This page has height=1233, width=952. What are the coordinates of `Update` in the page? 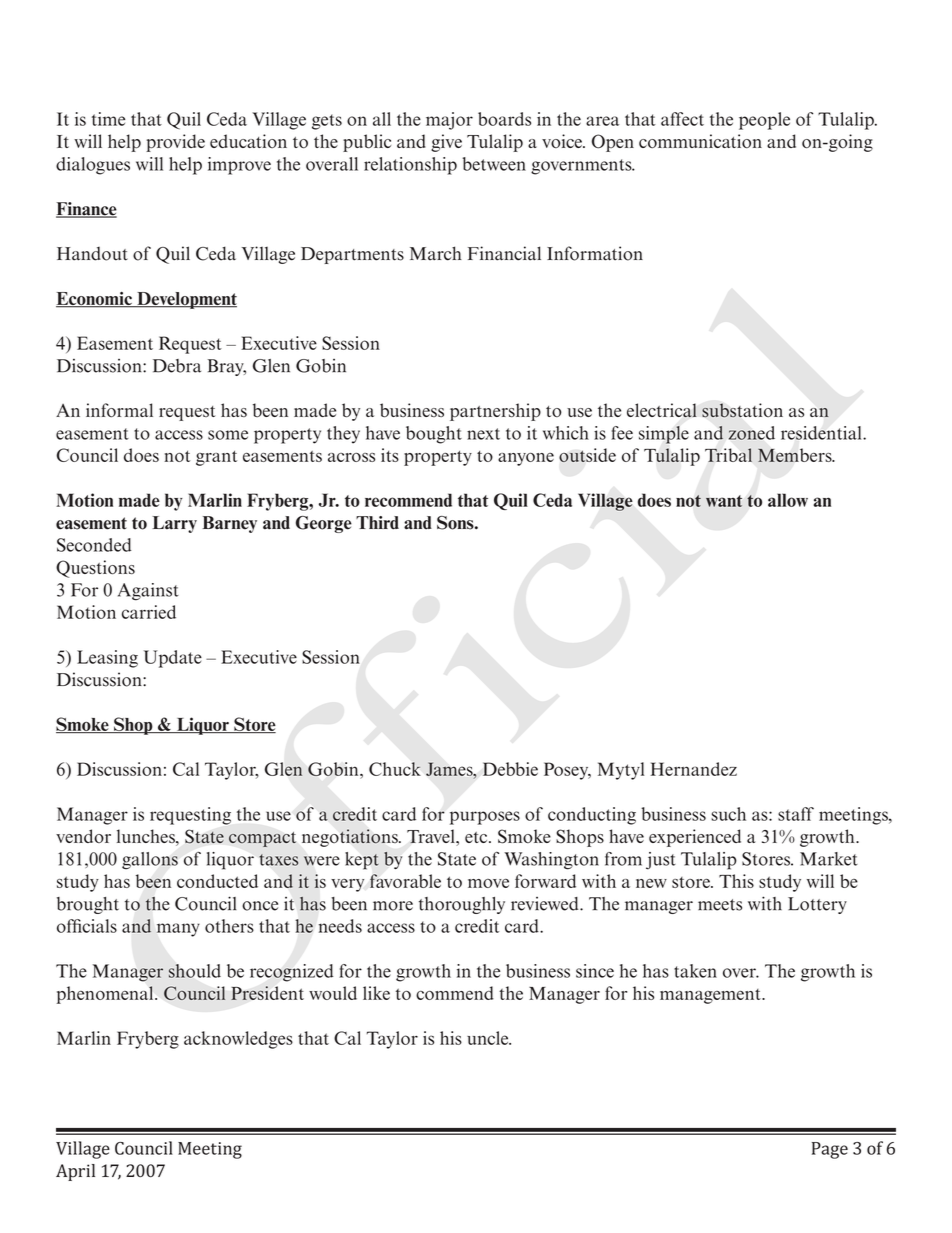 It's located at (173, 659).
